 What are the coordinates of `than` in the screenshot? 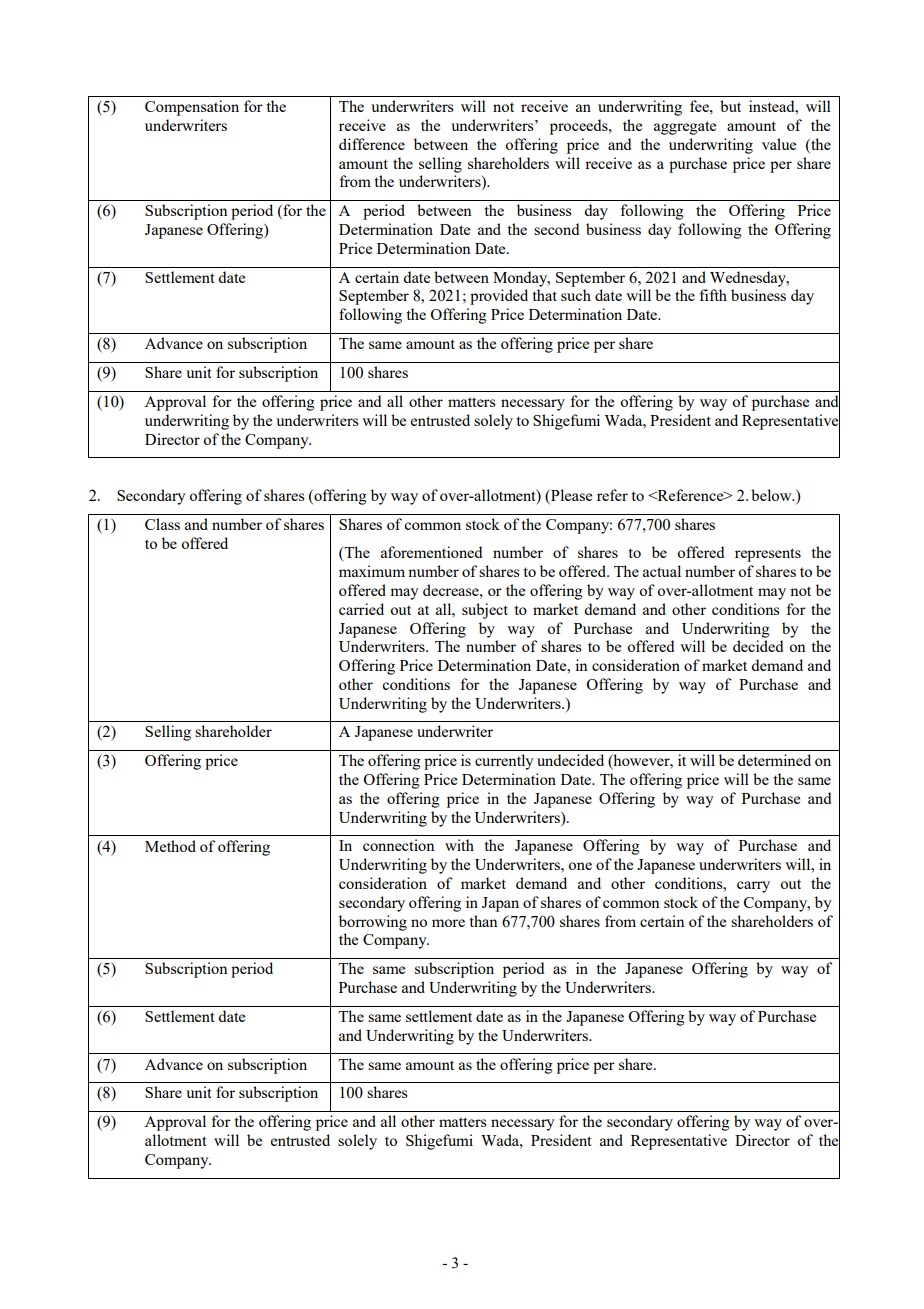 It's located at (483, 921).
